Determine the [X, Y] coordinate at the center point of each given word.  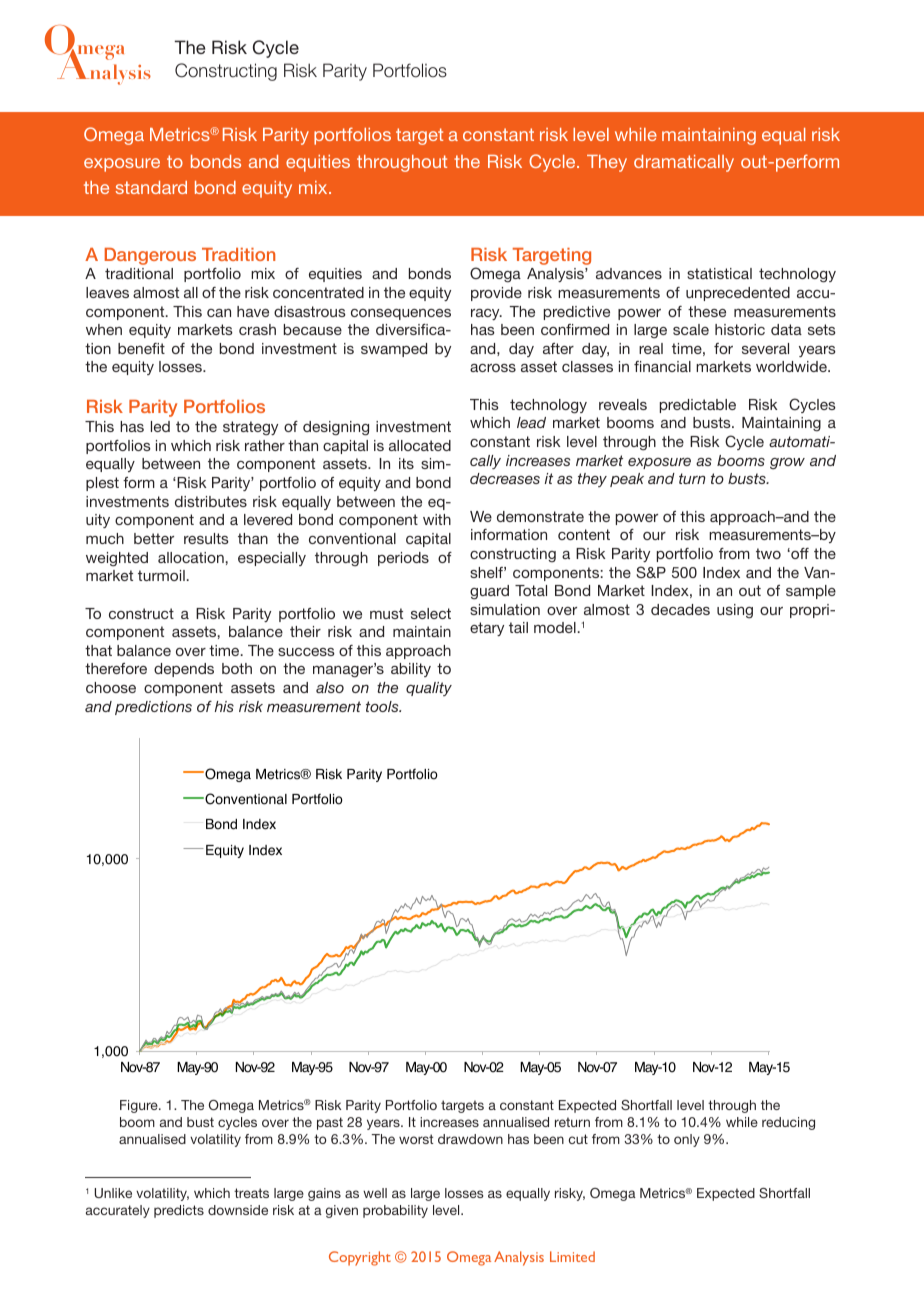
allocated [420, 445]
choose [111, 687]
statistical [719, 273]
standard [151, 187]
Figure [140, 1106]
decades [680, 609]
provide [496, 294]
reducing [788, 1123]
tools [383, 706]
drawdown [470, 1139]
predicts [179, 1211]
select [431, 613]
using [735, 611]
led [160, 426]
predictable [698, 406]
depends [184, 670]
